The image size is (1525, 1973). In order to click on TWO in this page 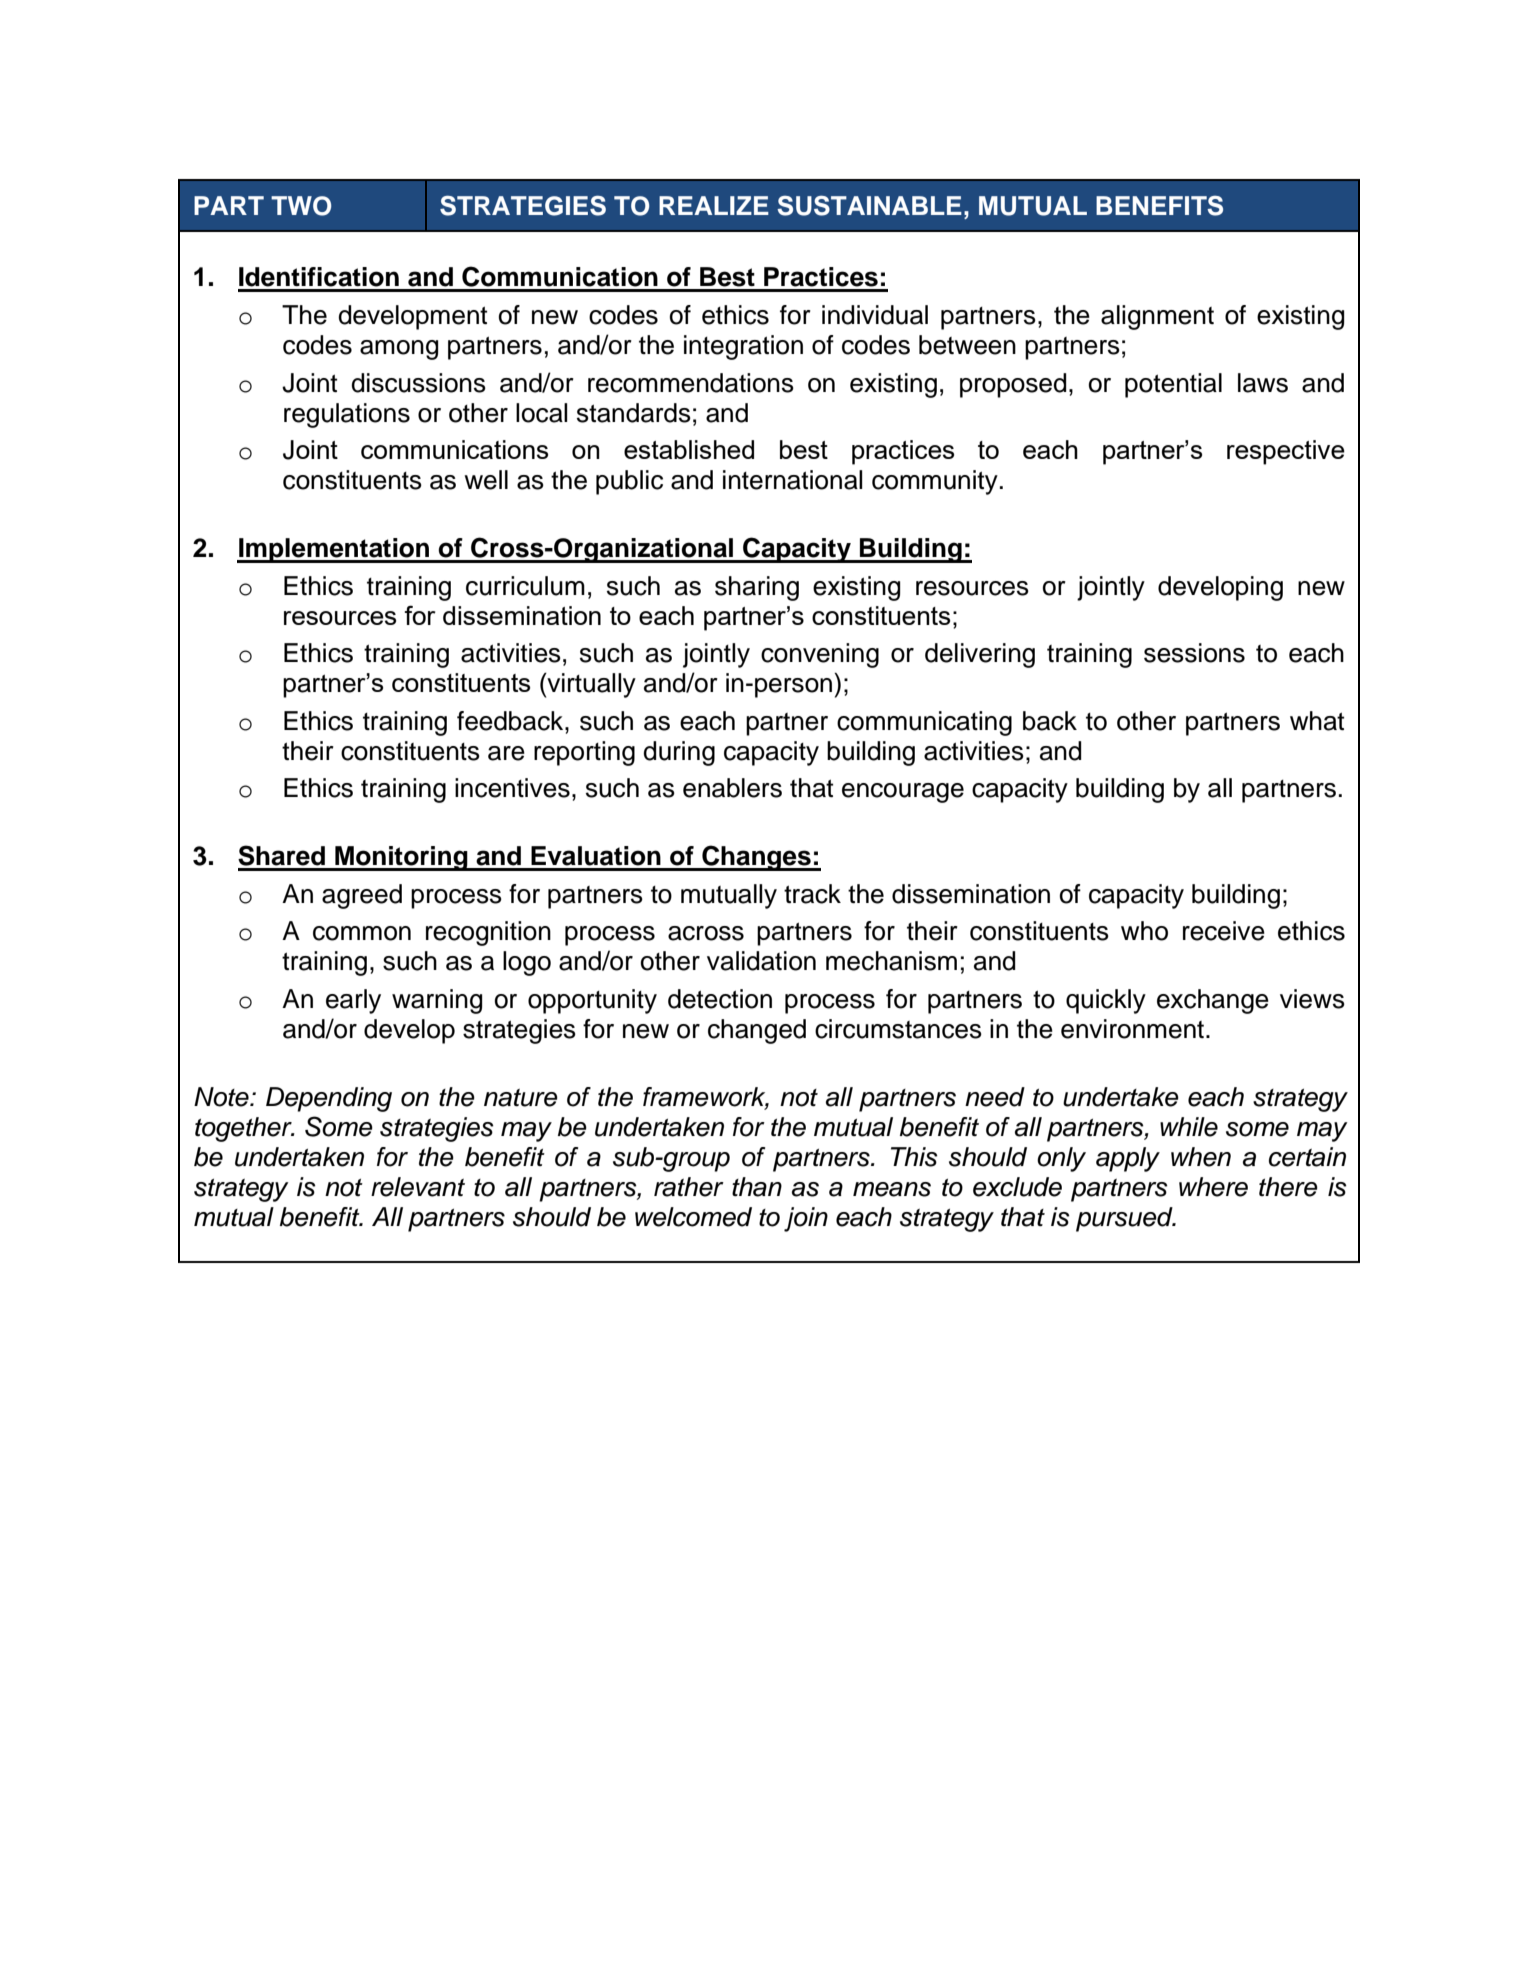, I will do `click(301, 206)`.
